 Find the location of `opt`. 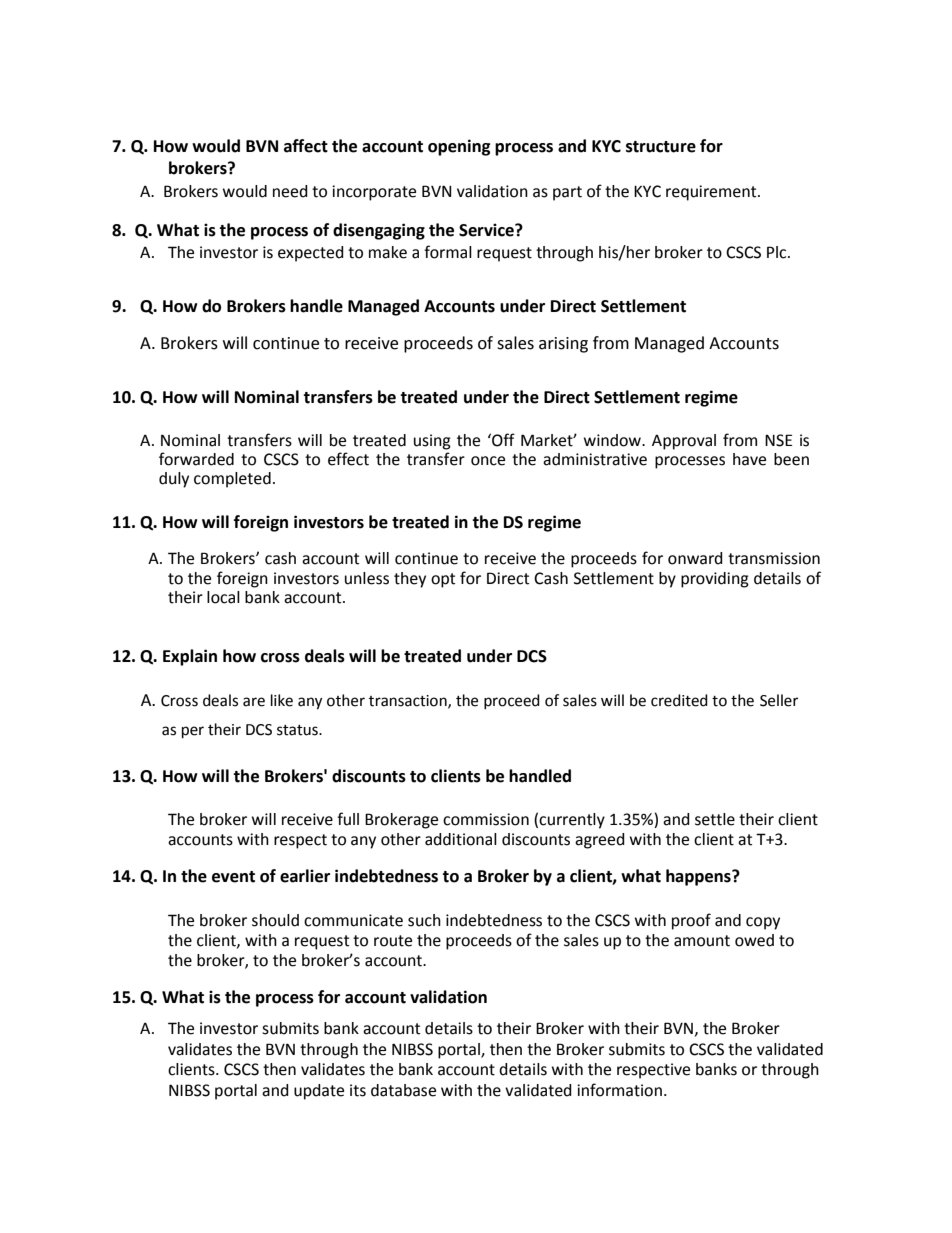

opt is located at coordinates (443, 580).
